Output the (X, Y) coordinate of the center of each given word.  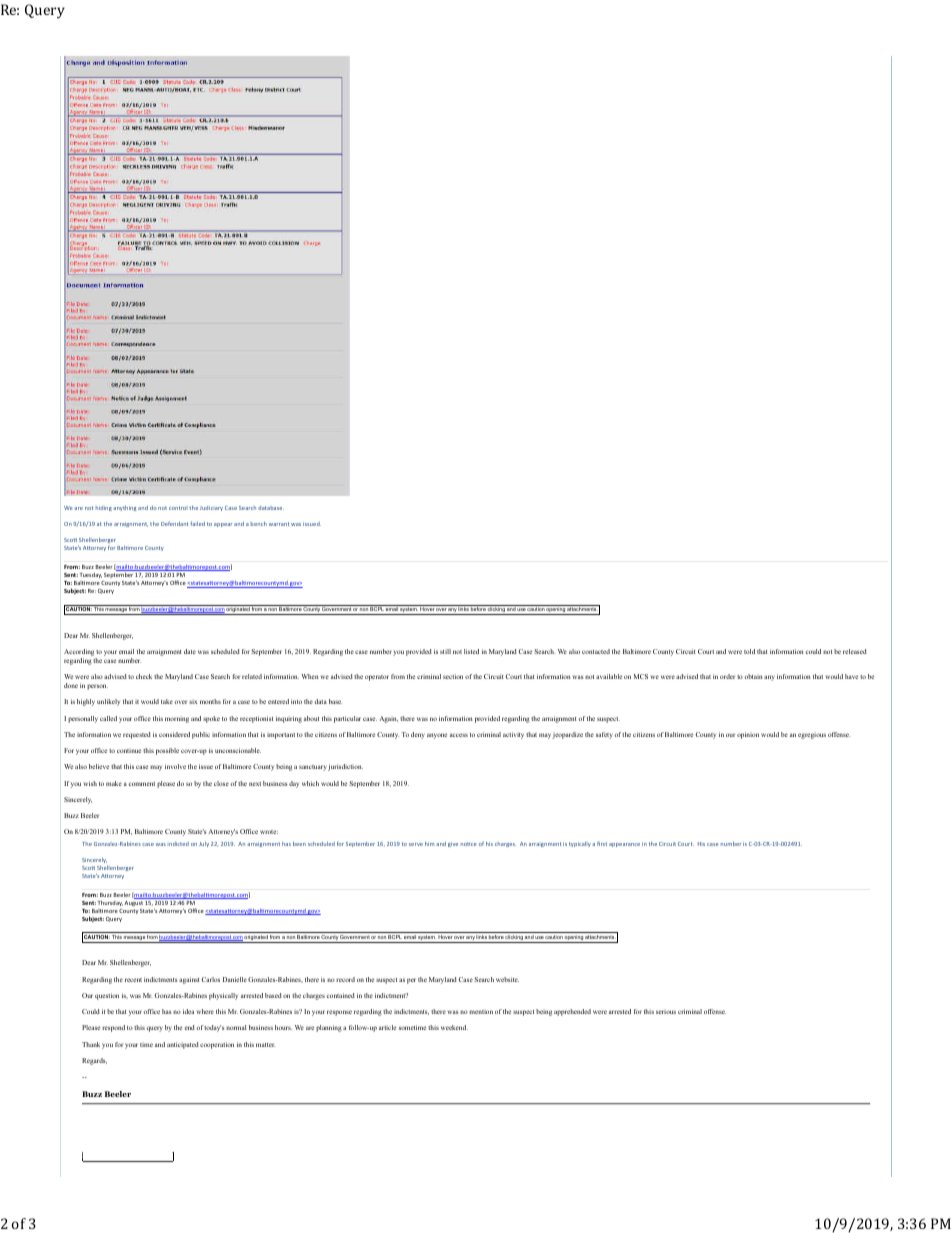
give (453, 845)
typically (580, 844)
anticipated (183, 1045)
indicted (179, 844)
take (167, 701)
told (749, 651)
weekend (454, 1027)
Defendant (174, 523)
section (453, 676)
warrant (279, 524)
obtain (753, 676)
